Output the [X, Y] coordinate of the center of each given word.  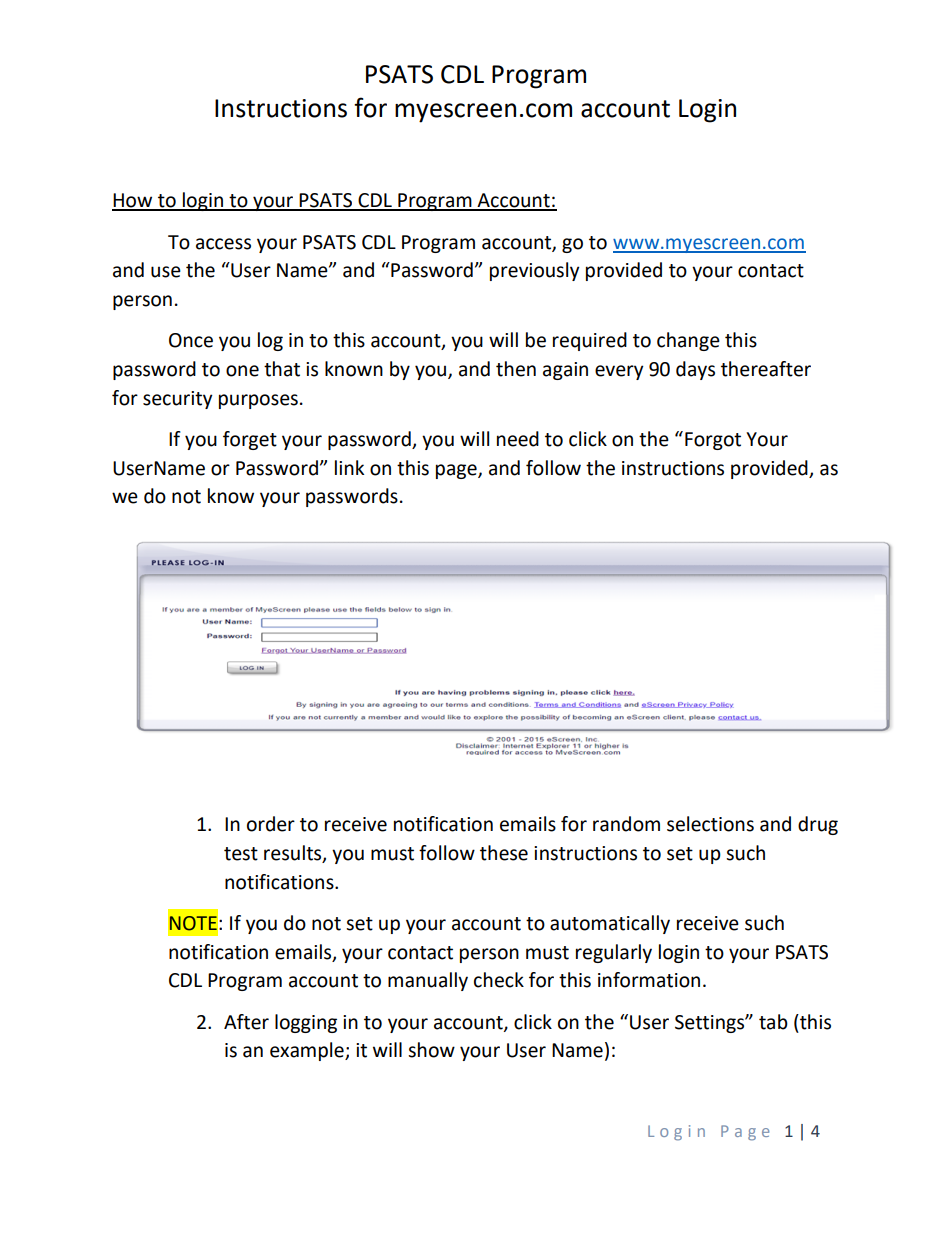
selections [710, 824]
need [518, 439]
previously [535, 271]
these [504, 853]
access [223, 244]
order [271, 824]
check [499, 980]
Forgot [713, 441]
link [349, 467]
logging [306, 1023]
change [688, 341]
